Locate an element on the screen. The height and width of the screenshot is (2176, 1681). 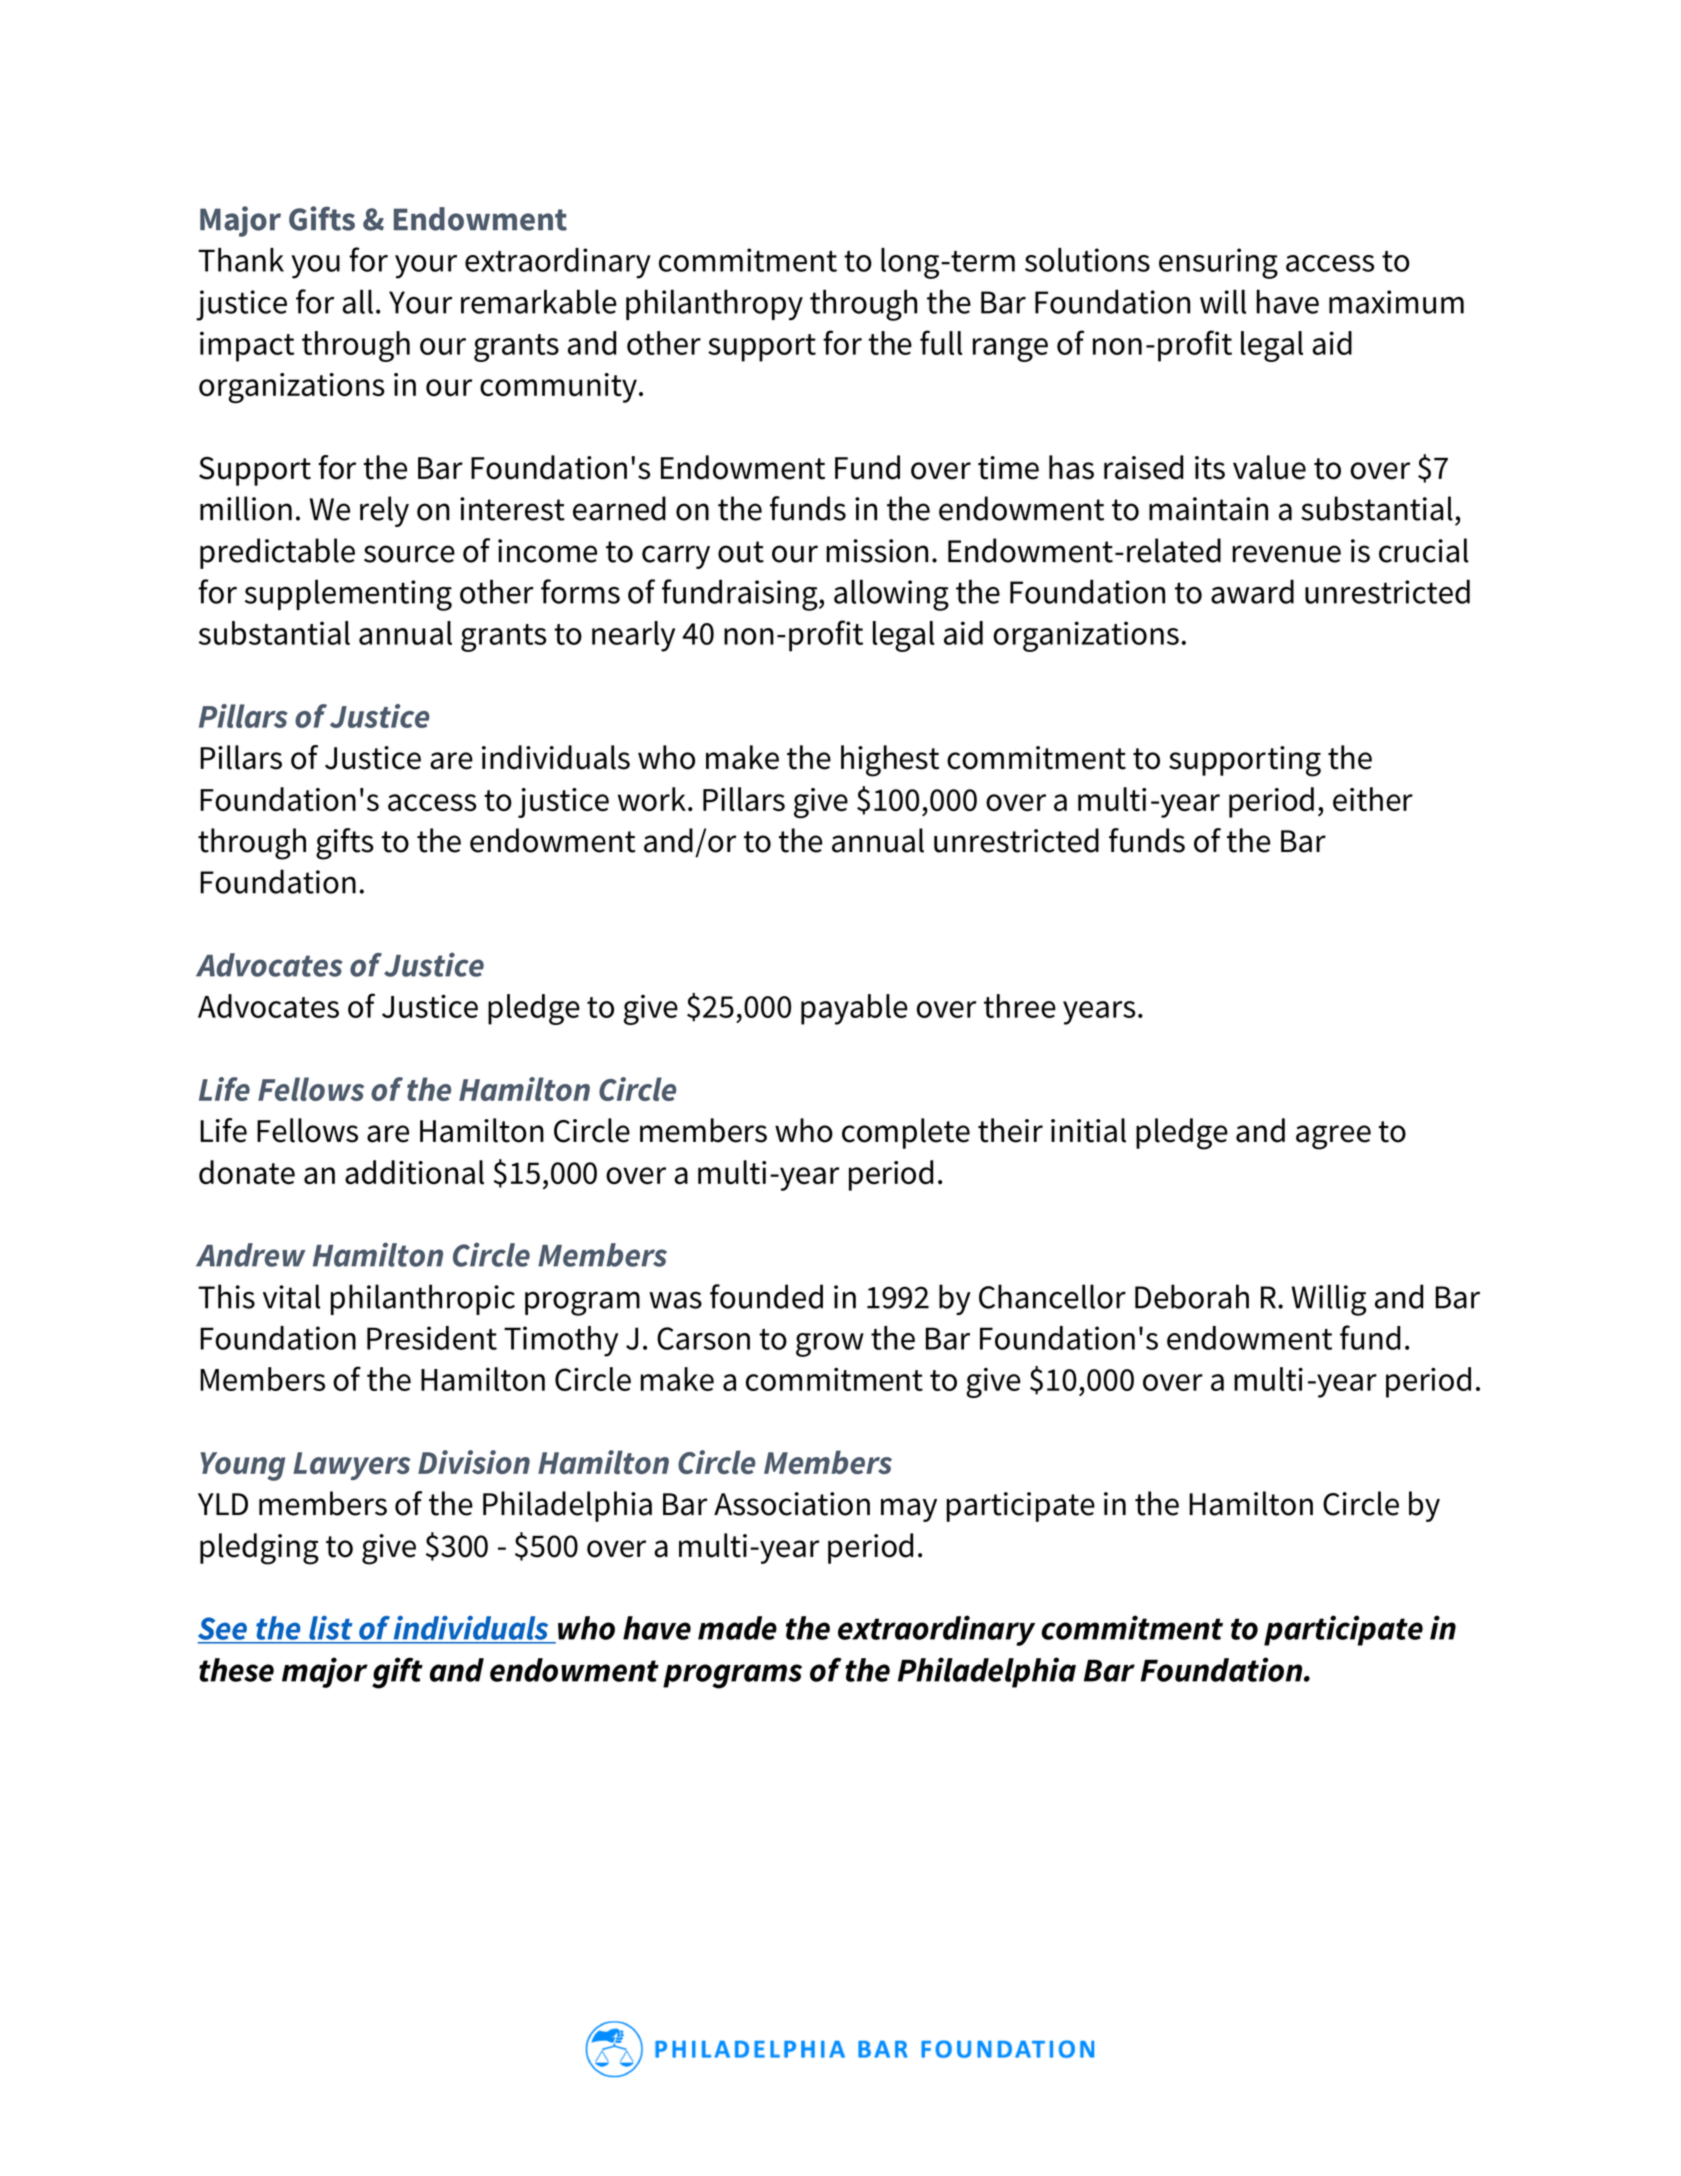
list is located at coordinates (330, 1628).
